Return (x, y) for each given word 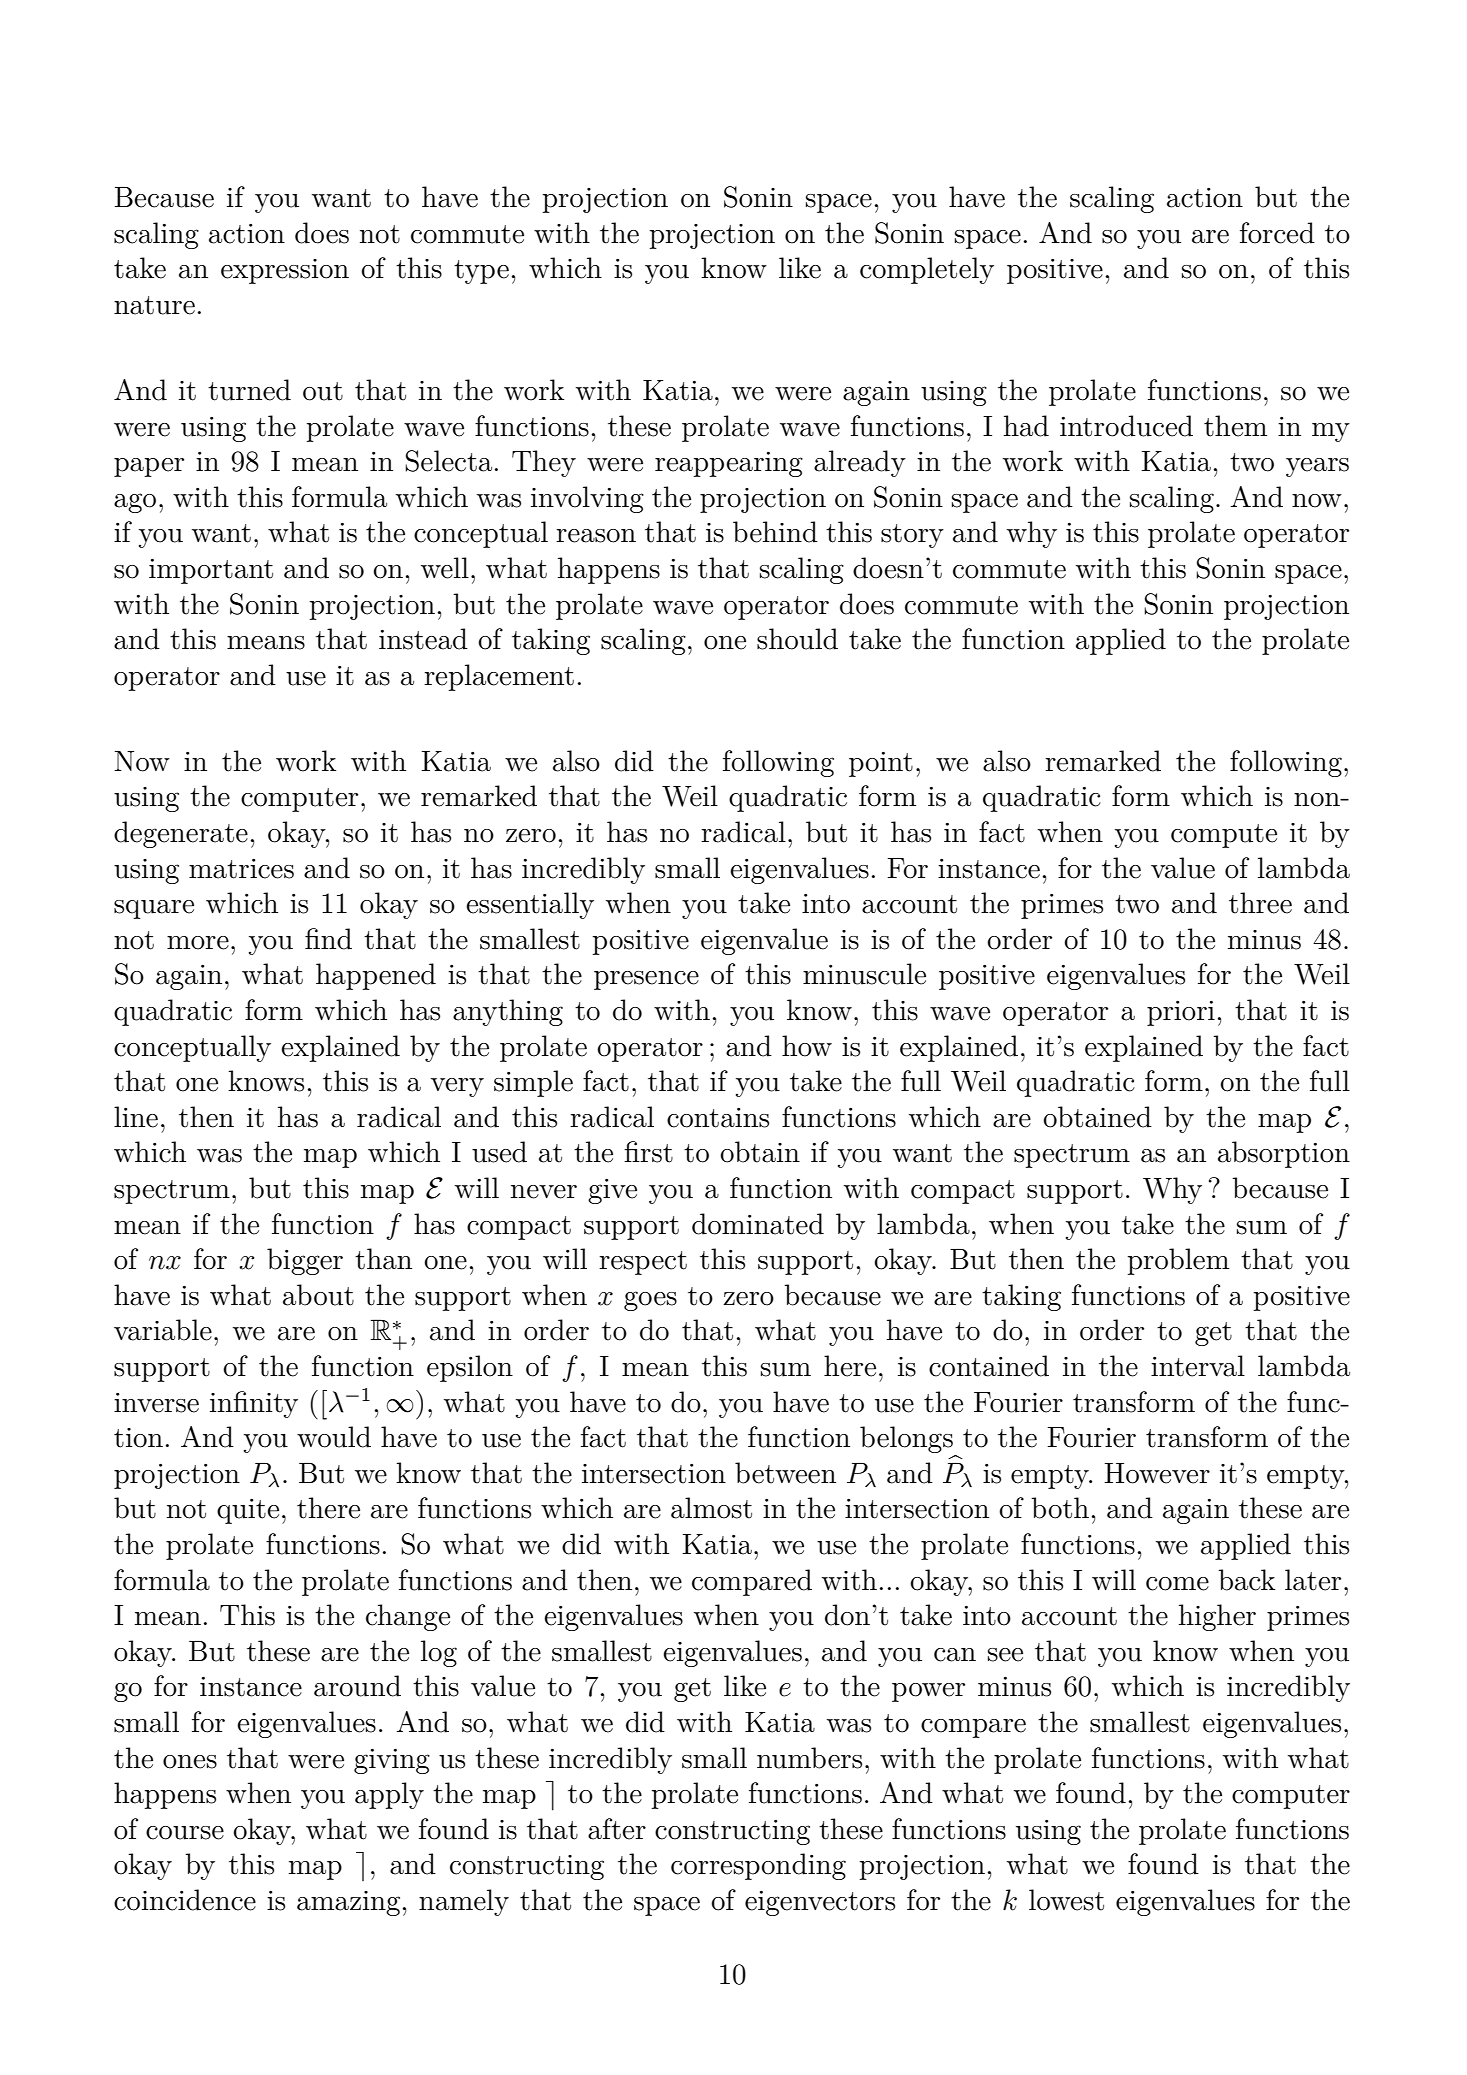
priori (1181, 1013)
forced (1277, 233)
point (881, 764)
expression (285, 271)
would (334, 1437)
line (136, 1117)
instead (423, 639)
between (785, 1473)
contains (718, 1118)
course (185, 1833)
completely (927, 270)
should (797, 639)
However (1157, 1473)
